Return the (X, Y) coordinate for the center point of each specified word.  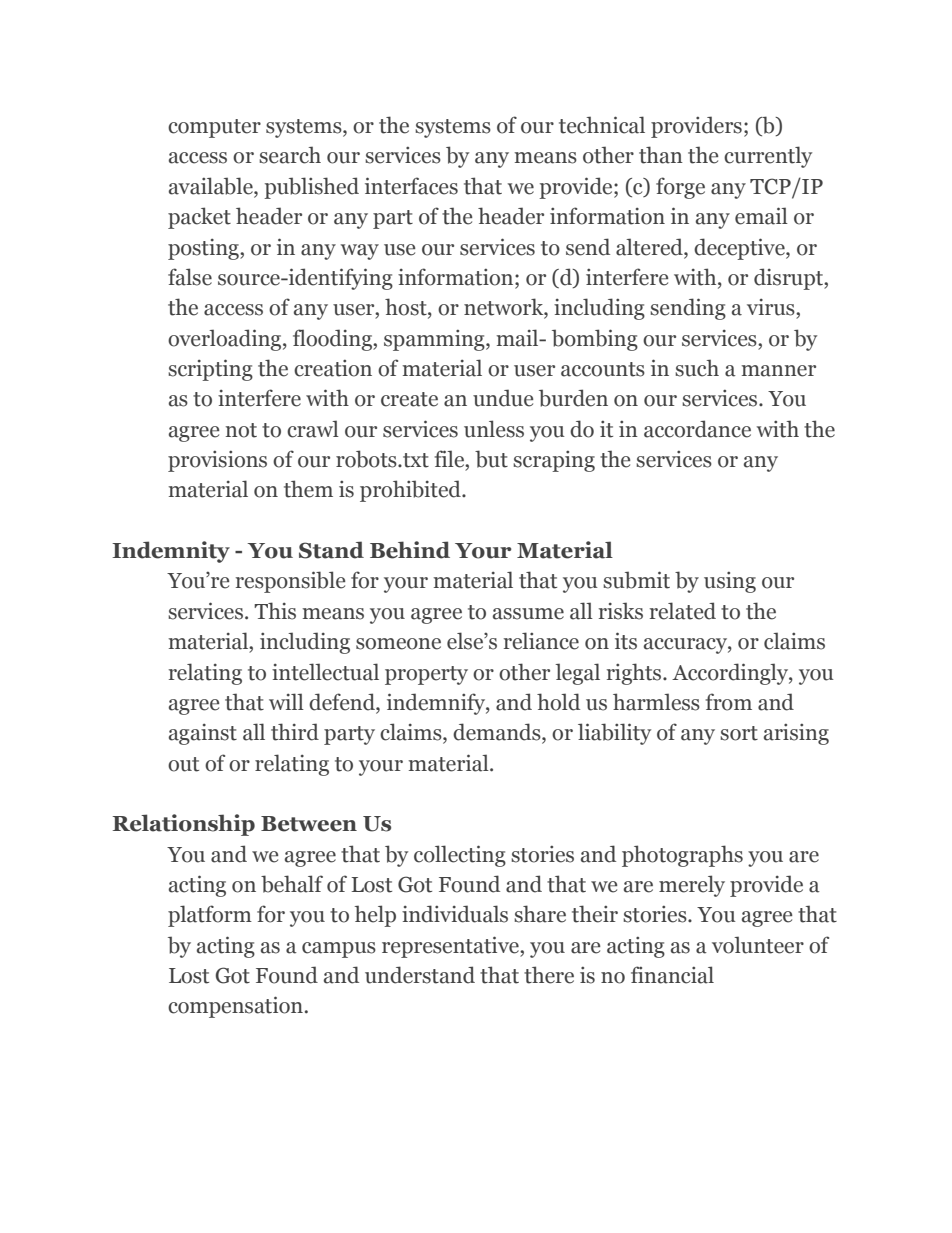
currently (768, 157)
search (290, 155)
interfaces (411, 186)
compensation (235, 1007)
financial (672, 975)
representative (451, 947)
